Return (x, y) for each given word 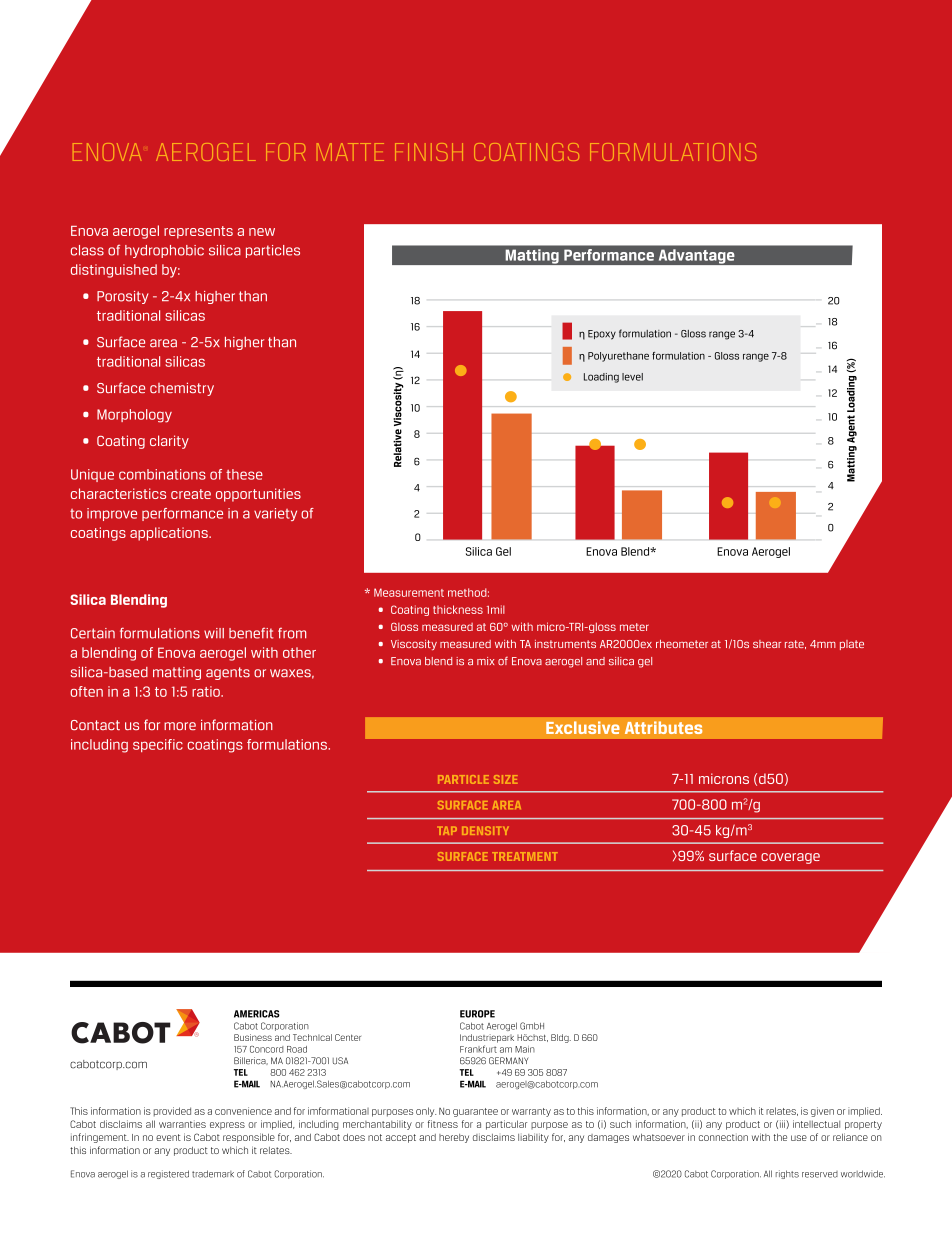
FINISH (429, 152)
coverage (790, 858)
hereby (454, 1138)
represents (198, 232)
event (168, 1137)
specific (158, 745)
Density (485, 830)
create (191, 494)
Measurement (409, 592)
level (632, 377)
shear (767, 644)
